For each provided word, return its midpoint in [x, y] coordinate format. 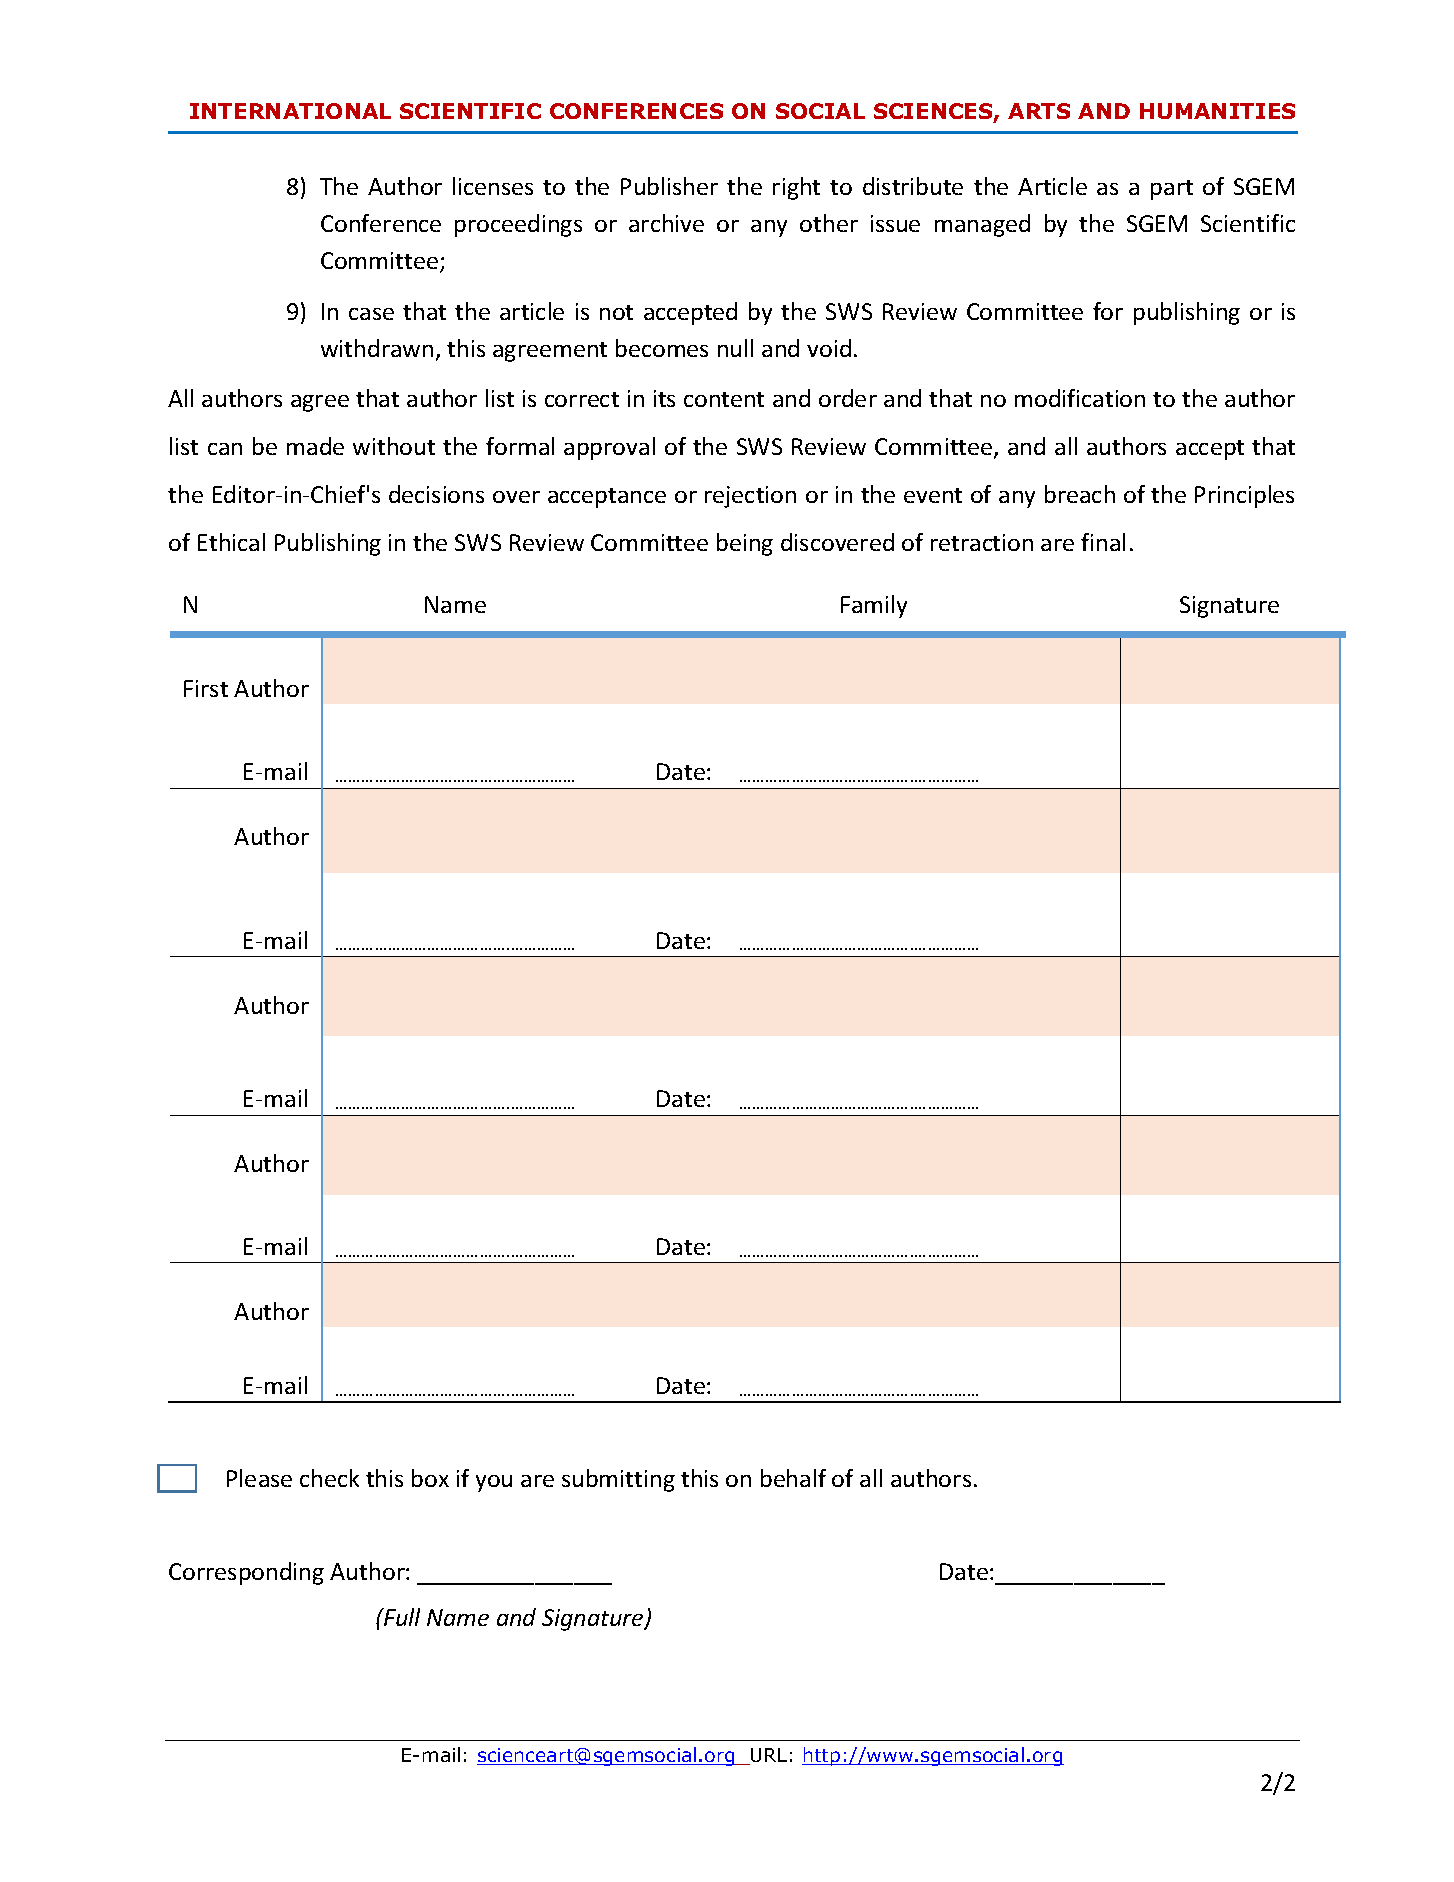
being [745, 544]
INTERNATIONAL [290, 111]
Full [401, 1617]
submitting [618, 1480]
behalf [793, 1478]
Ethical [231, 542]
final [1103, 542]
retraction [982, 542]
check [329, 1478]
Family [874, 606]
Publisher [669, 186]
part [1172, 190]
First [206, 688]
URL [768, 1756]
